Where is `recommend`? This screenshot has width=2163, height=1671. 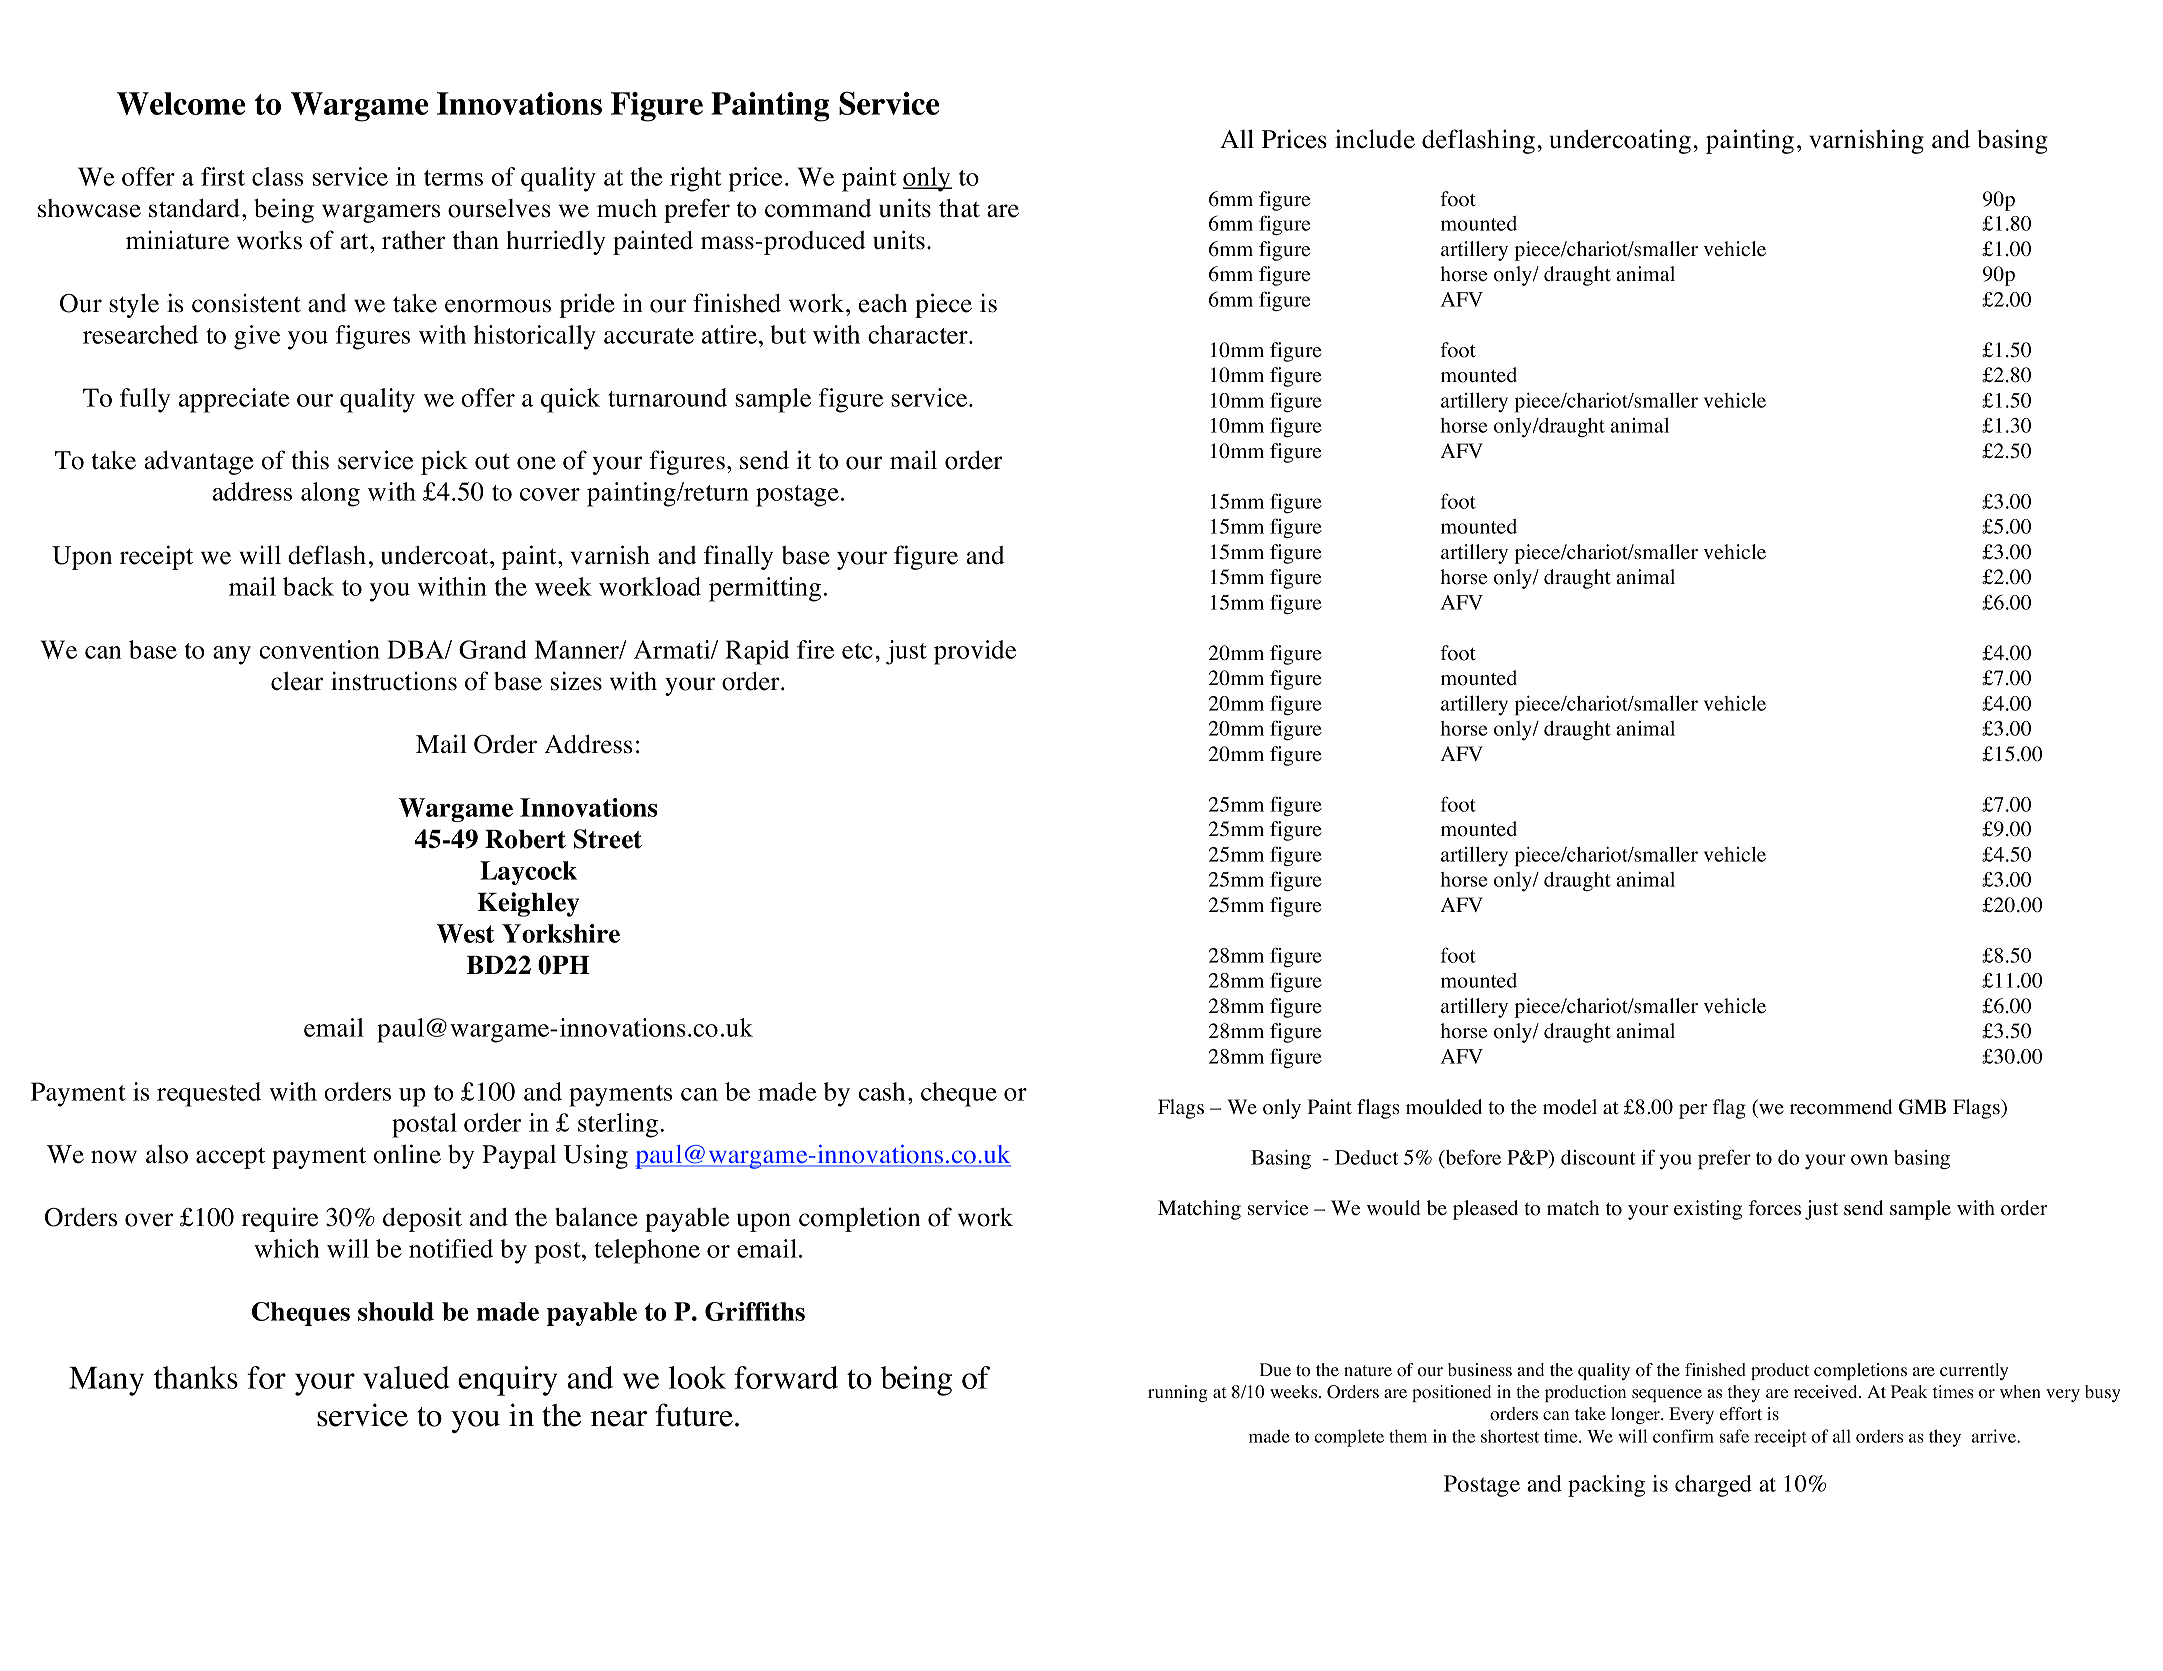
recommend is located at coordinates (1841, 1107).
